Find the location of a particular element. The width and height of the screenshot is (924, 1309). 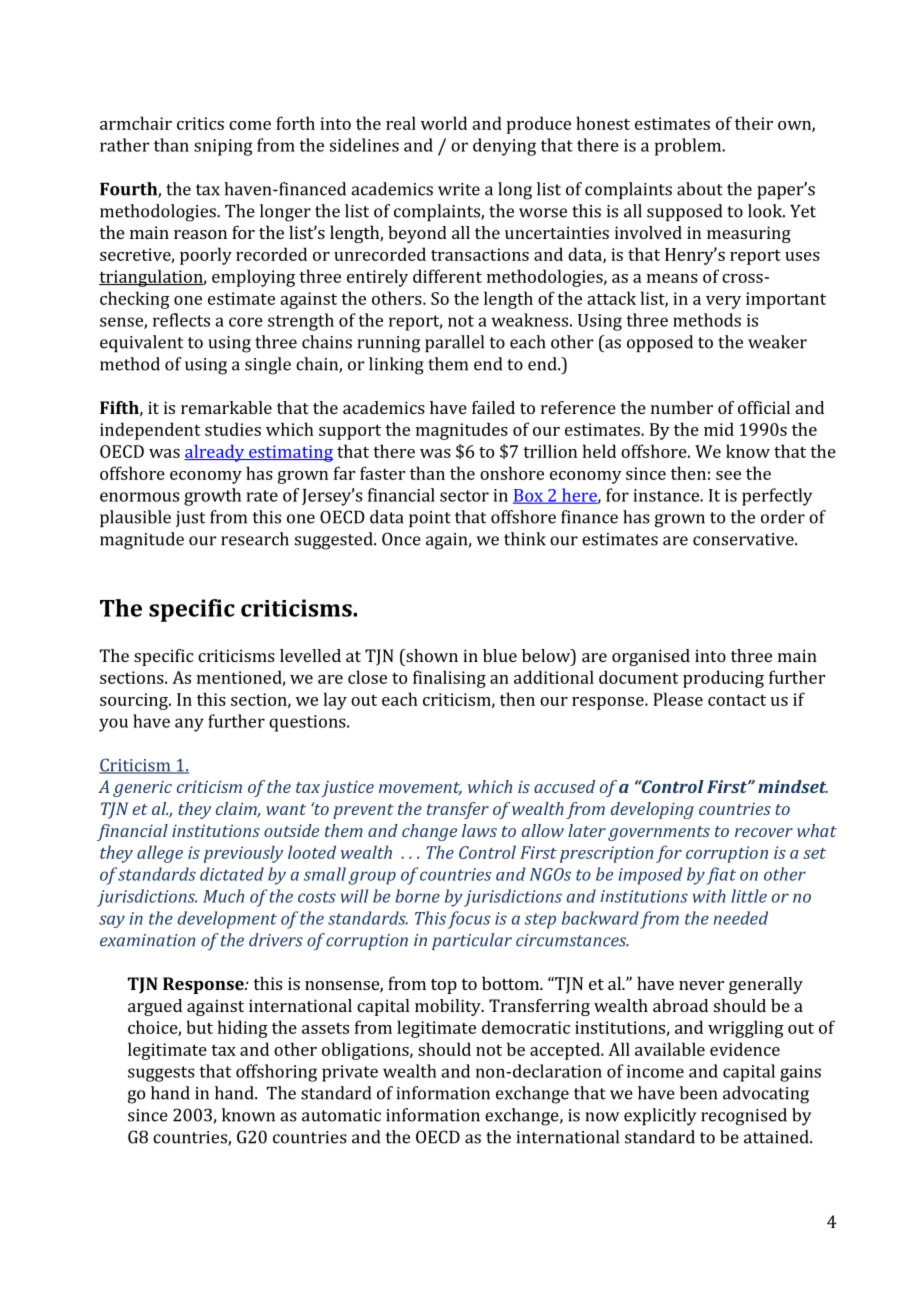

fiat is located at coordinates (721, 876).
